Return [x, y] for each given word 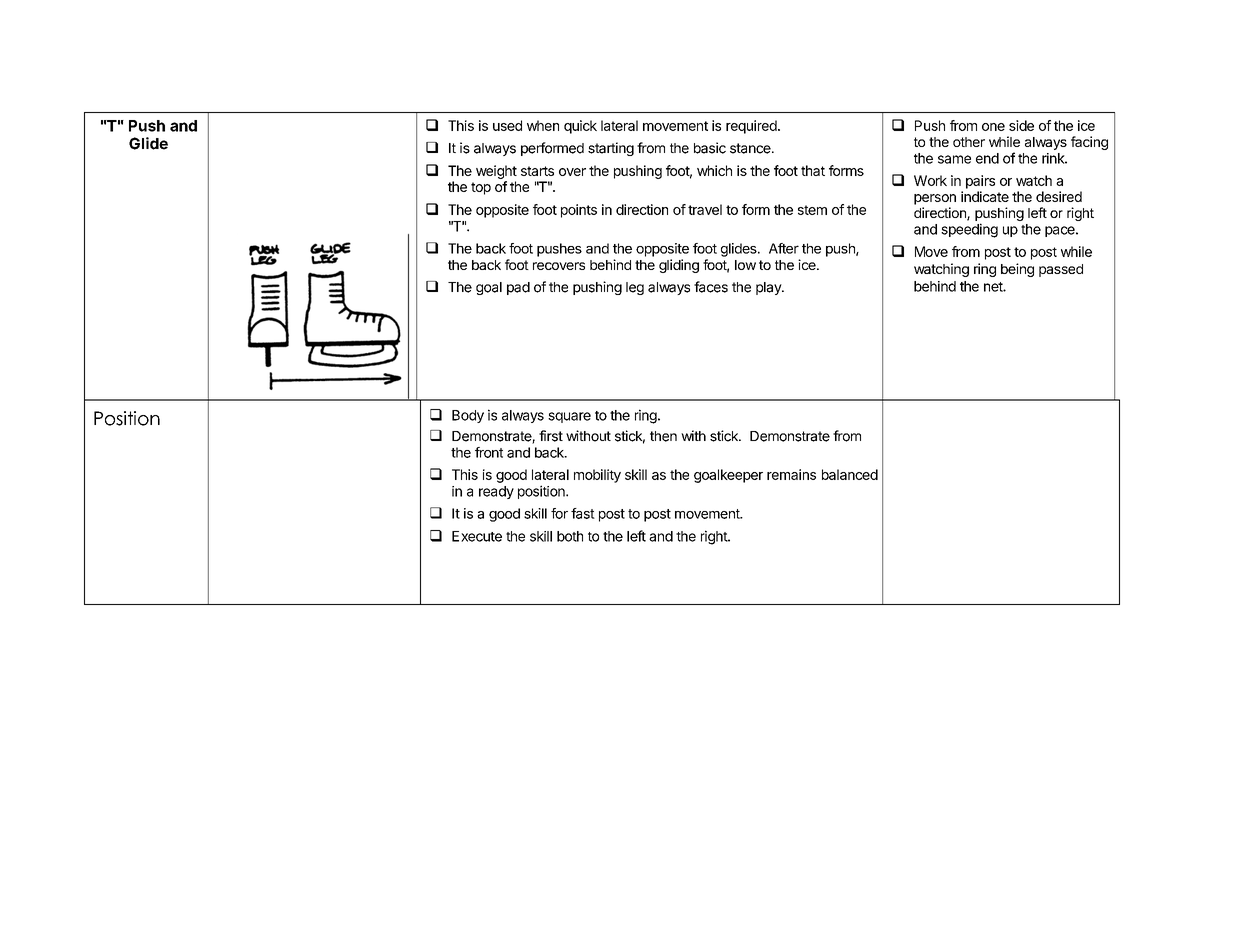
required [752, 127]
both [570, 536]
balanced [850, 474]
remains [791, 474]
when [543, 125]
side [1021, 125]
